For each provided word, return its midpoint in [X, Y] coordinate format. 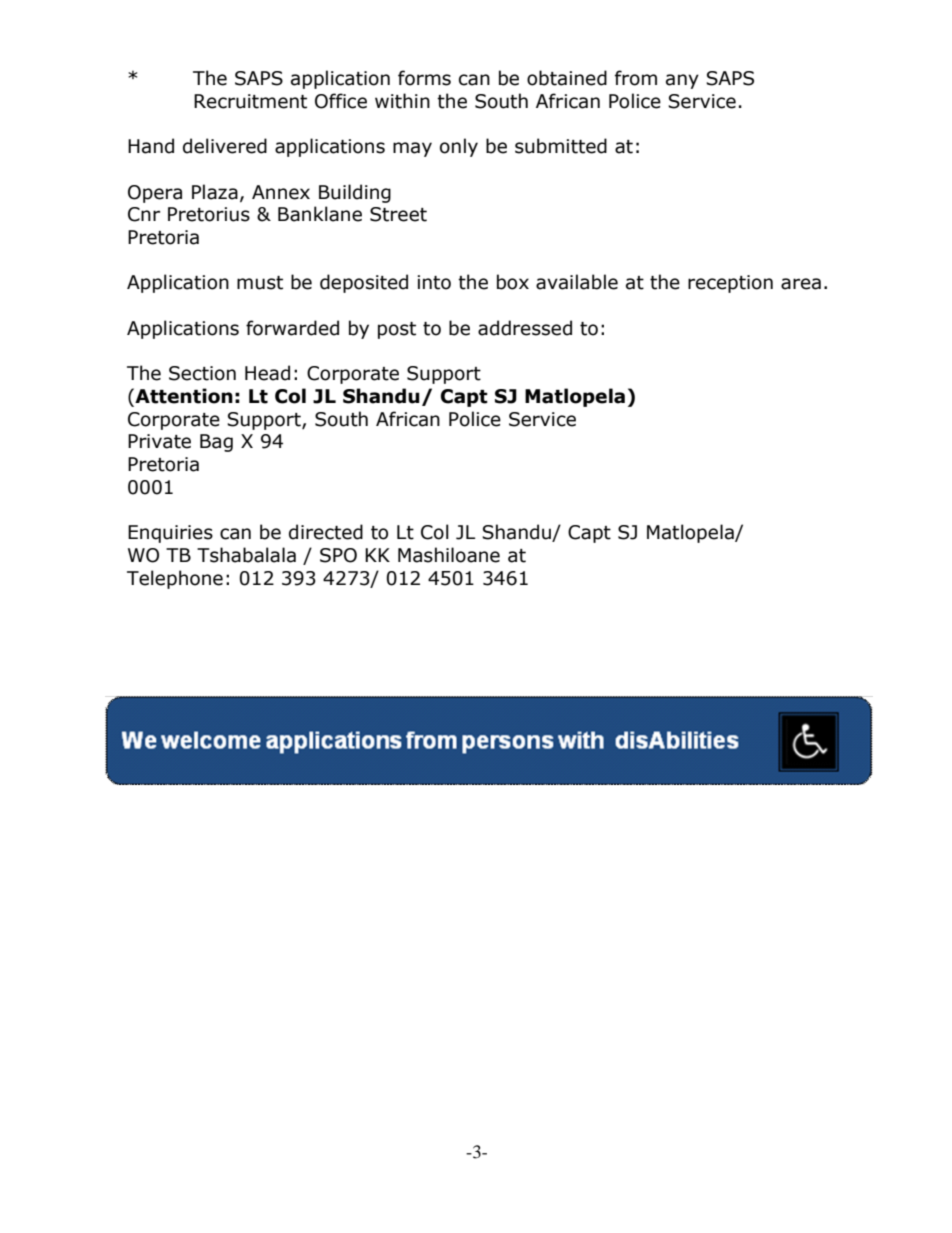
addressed [525, 328]
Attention [183, 397]
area [801, 284]
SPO [338, 555]
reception [730, 284]
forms [424, 78]
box [513, 282]
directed [326, 532]
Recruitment [250, 101]
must [260, 283]
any [682, 81]
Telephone [175, 579]
